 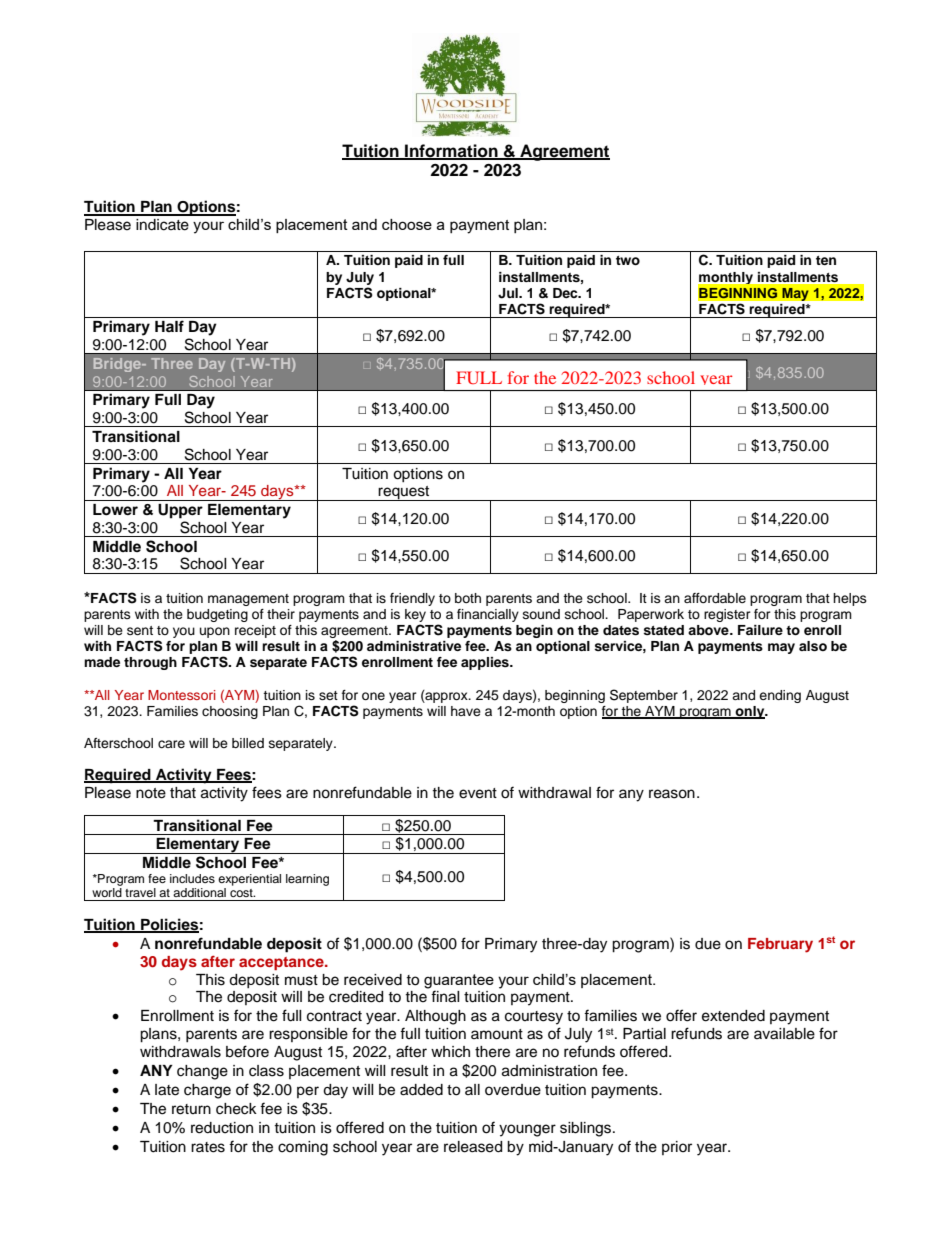 What do you see at coordinates (486, 663) in the screenshot?
I see `applies` at bounding box center [486, 663].
